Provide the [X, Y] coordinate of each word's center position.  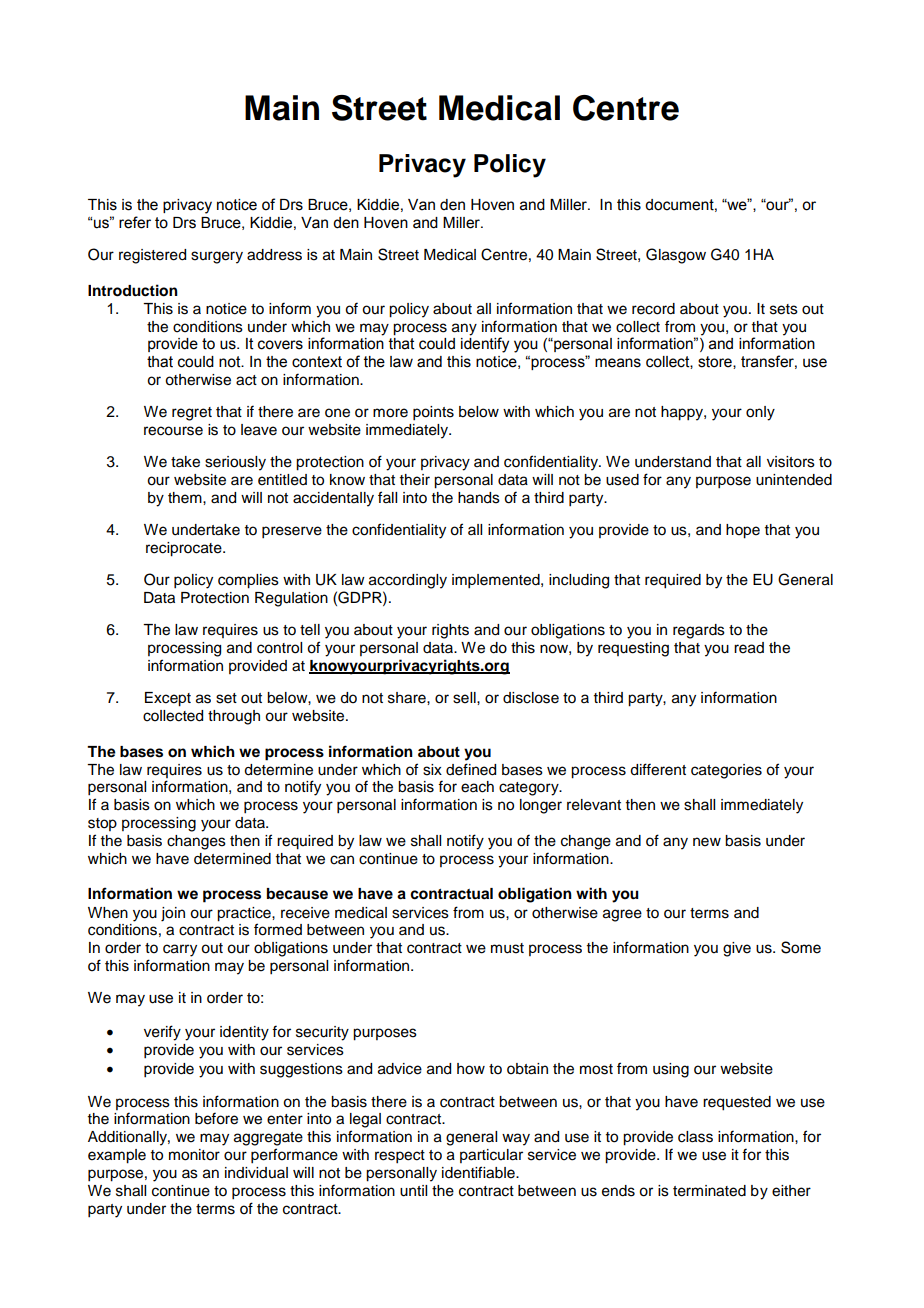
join [173, 914]
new [707, 842]
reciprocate [185, 549]
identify [485, 344]
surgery [217, 257]
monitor [194, 1155]
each [477, 787]
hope [743, 531]
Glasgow [676, 256]
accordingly [408, 581]
